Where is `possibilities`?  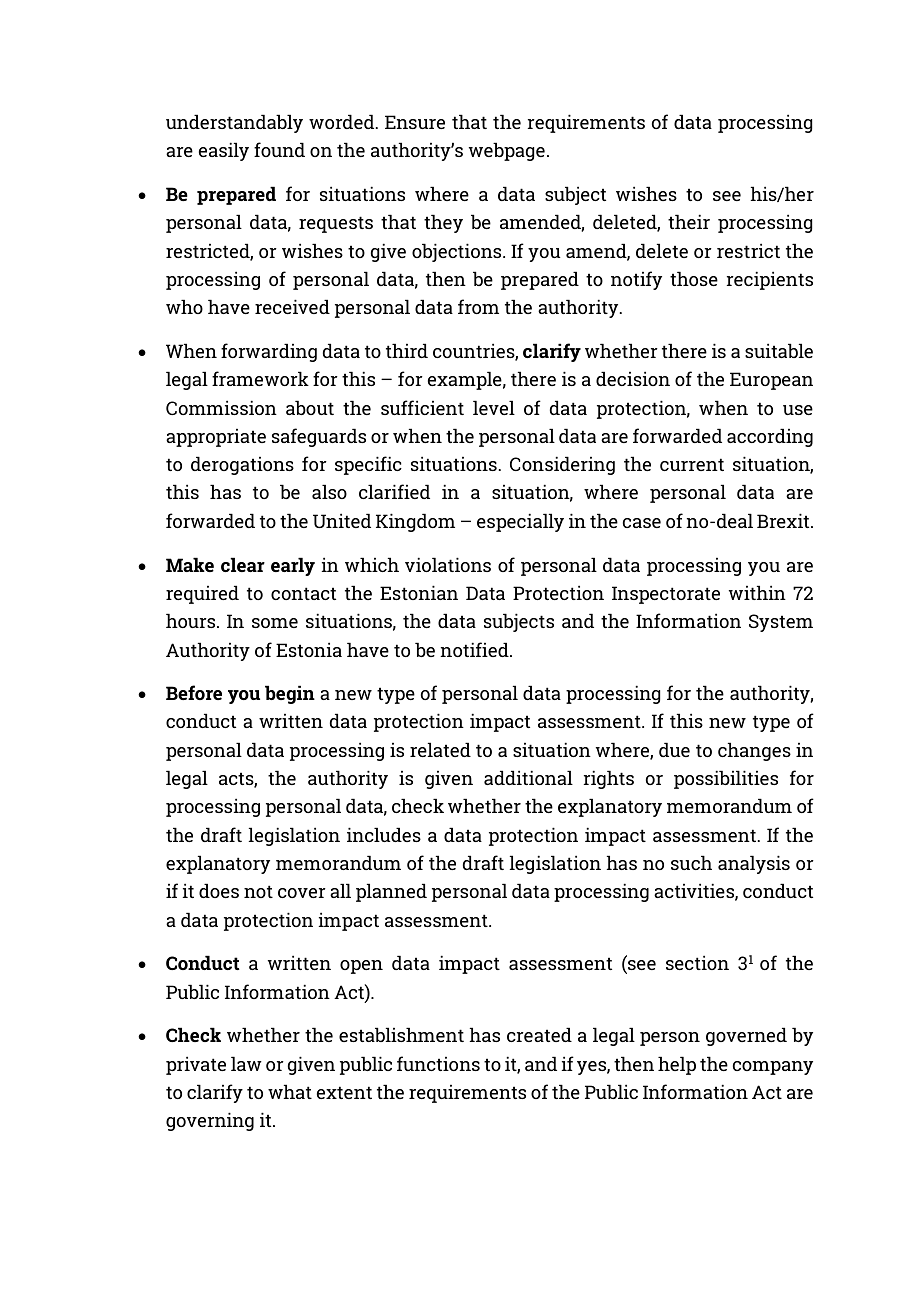 possibilities is located at coordinates (726, 779).
